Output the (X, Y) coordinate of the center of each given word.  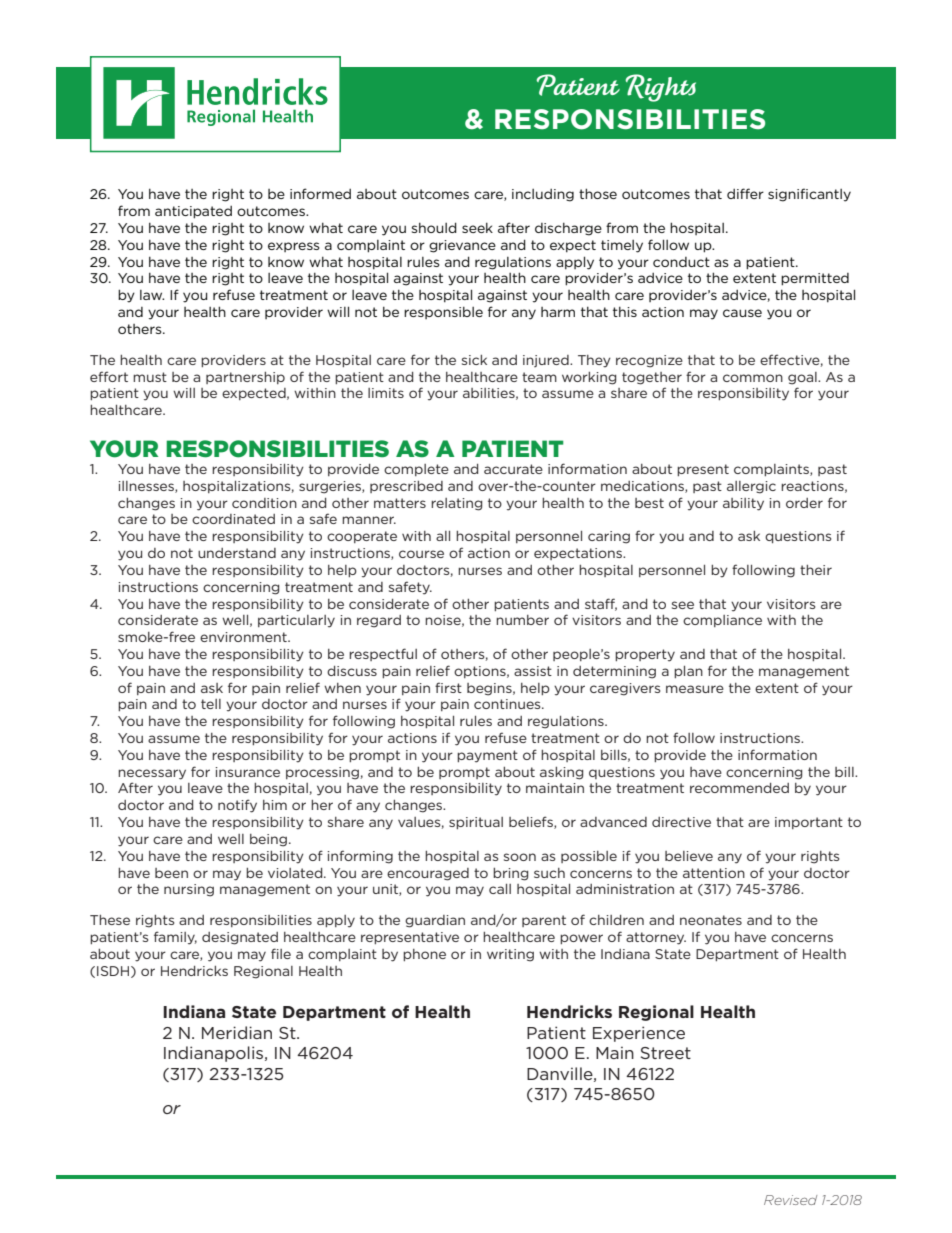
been (171, 873)
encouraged (428, 874)
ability (743, 504)
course (421, 554)
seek (477, 227)
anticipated (193, 212)
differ (745, 193)
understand (237, 553)
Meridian (237, 1032)
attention (714, 873)
